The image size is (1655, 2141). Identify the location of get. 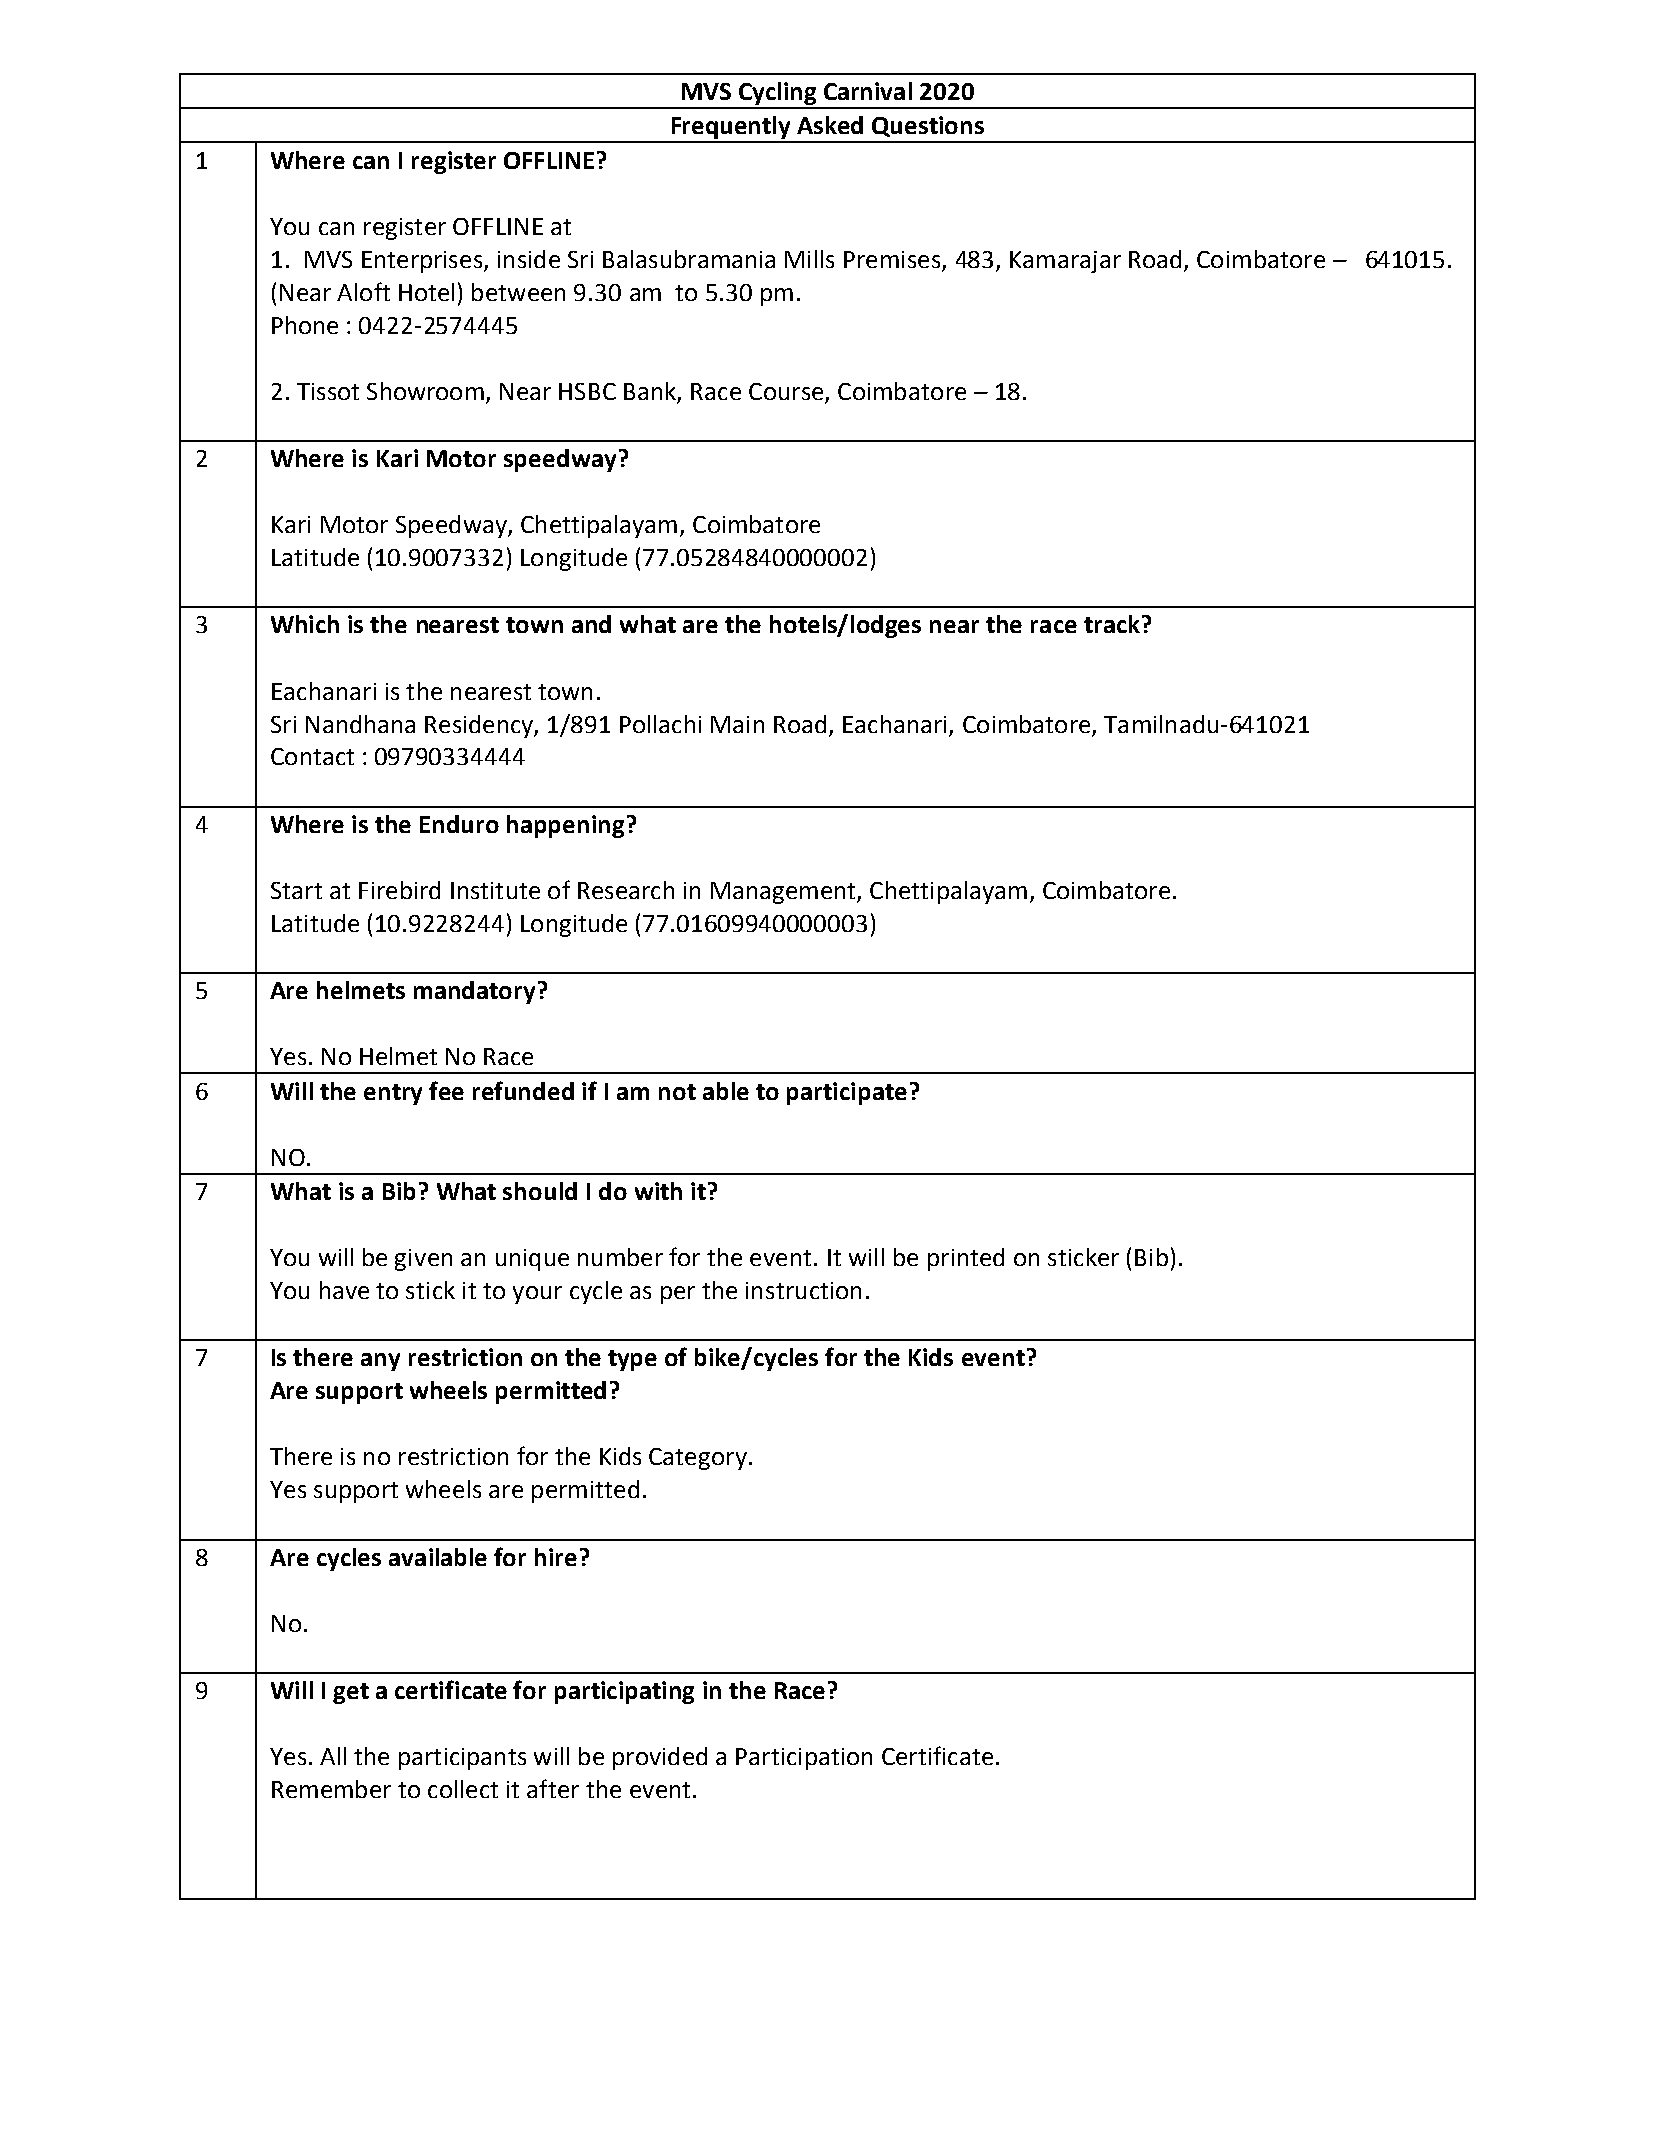
(351, 1693).
